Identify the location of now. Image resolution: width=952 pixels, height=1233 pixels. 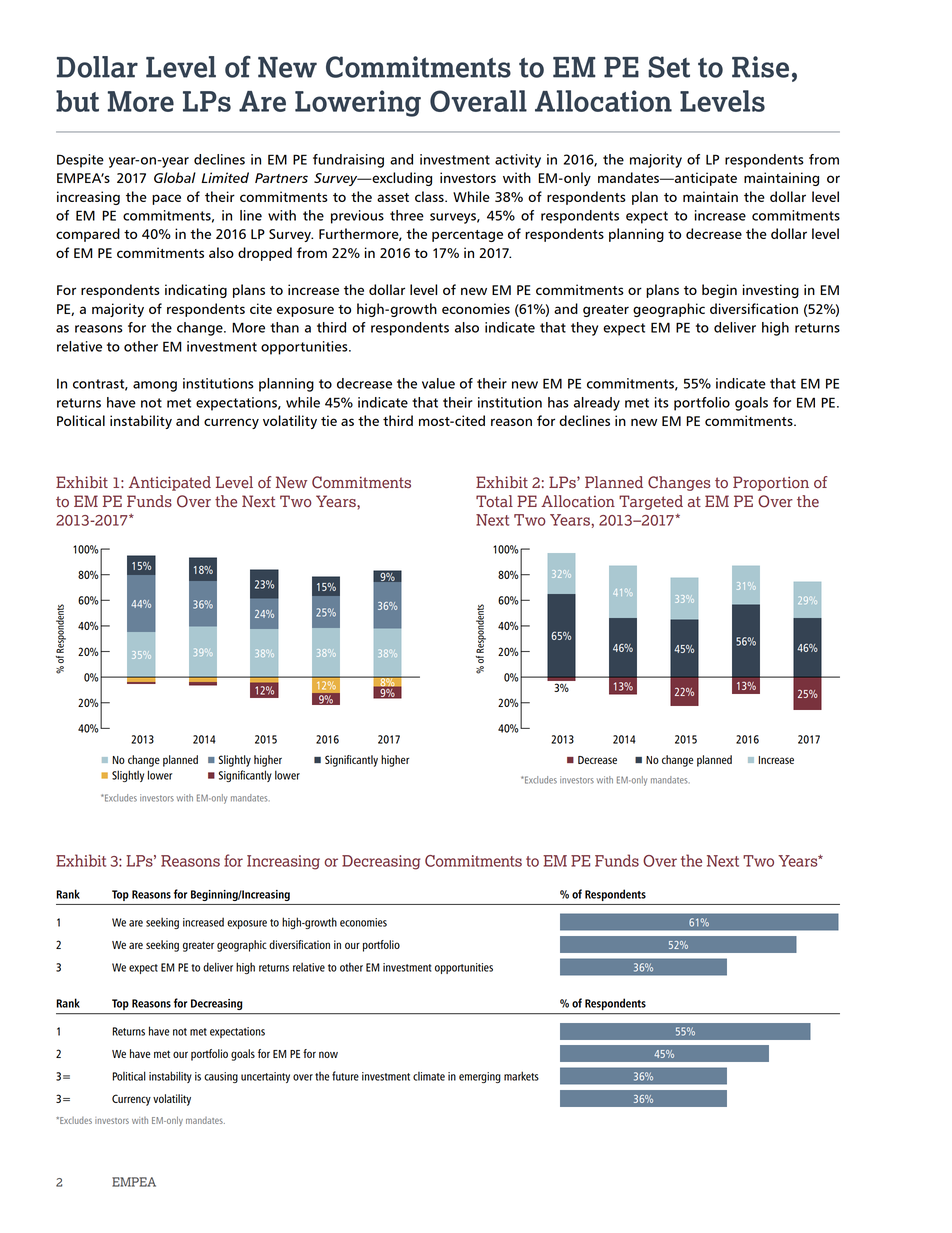
(328, 1054).
